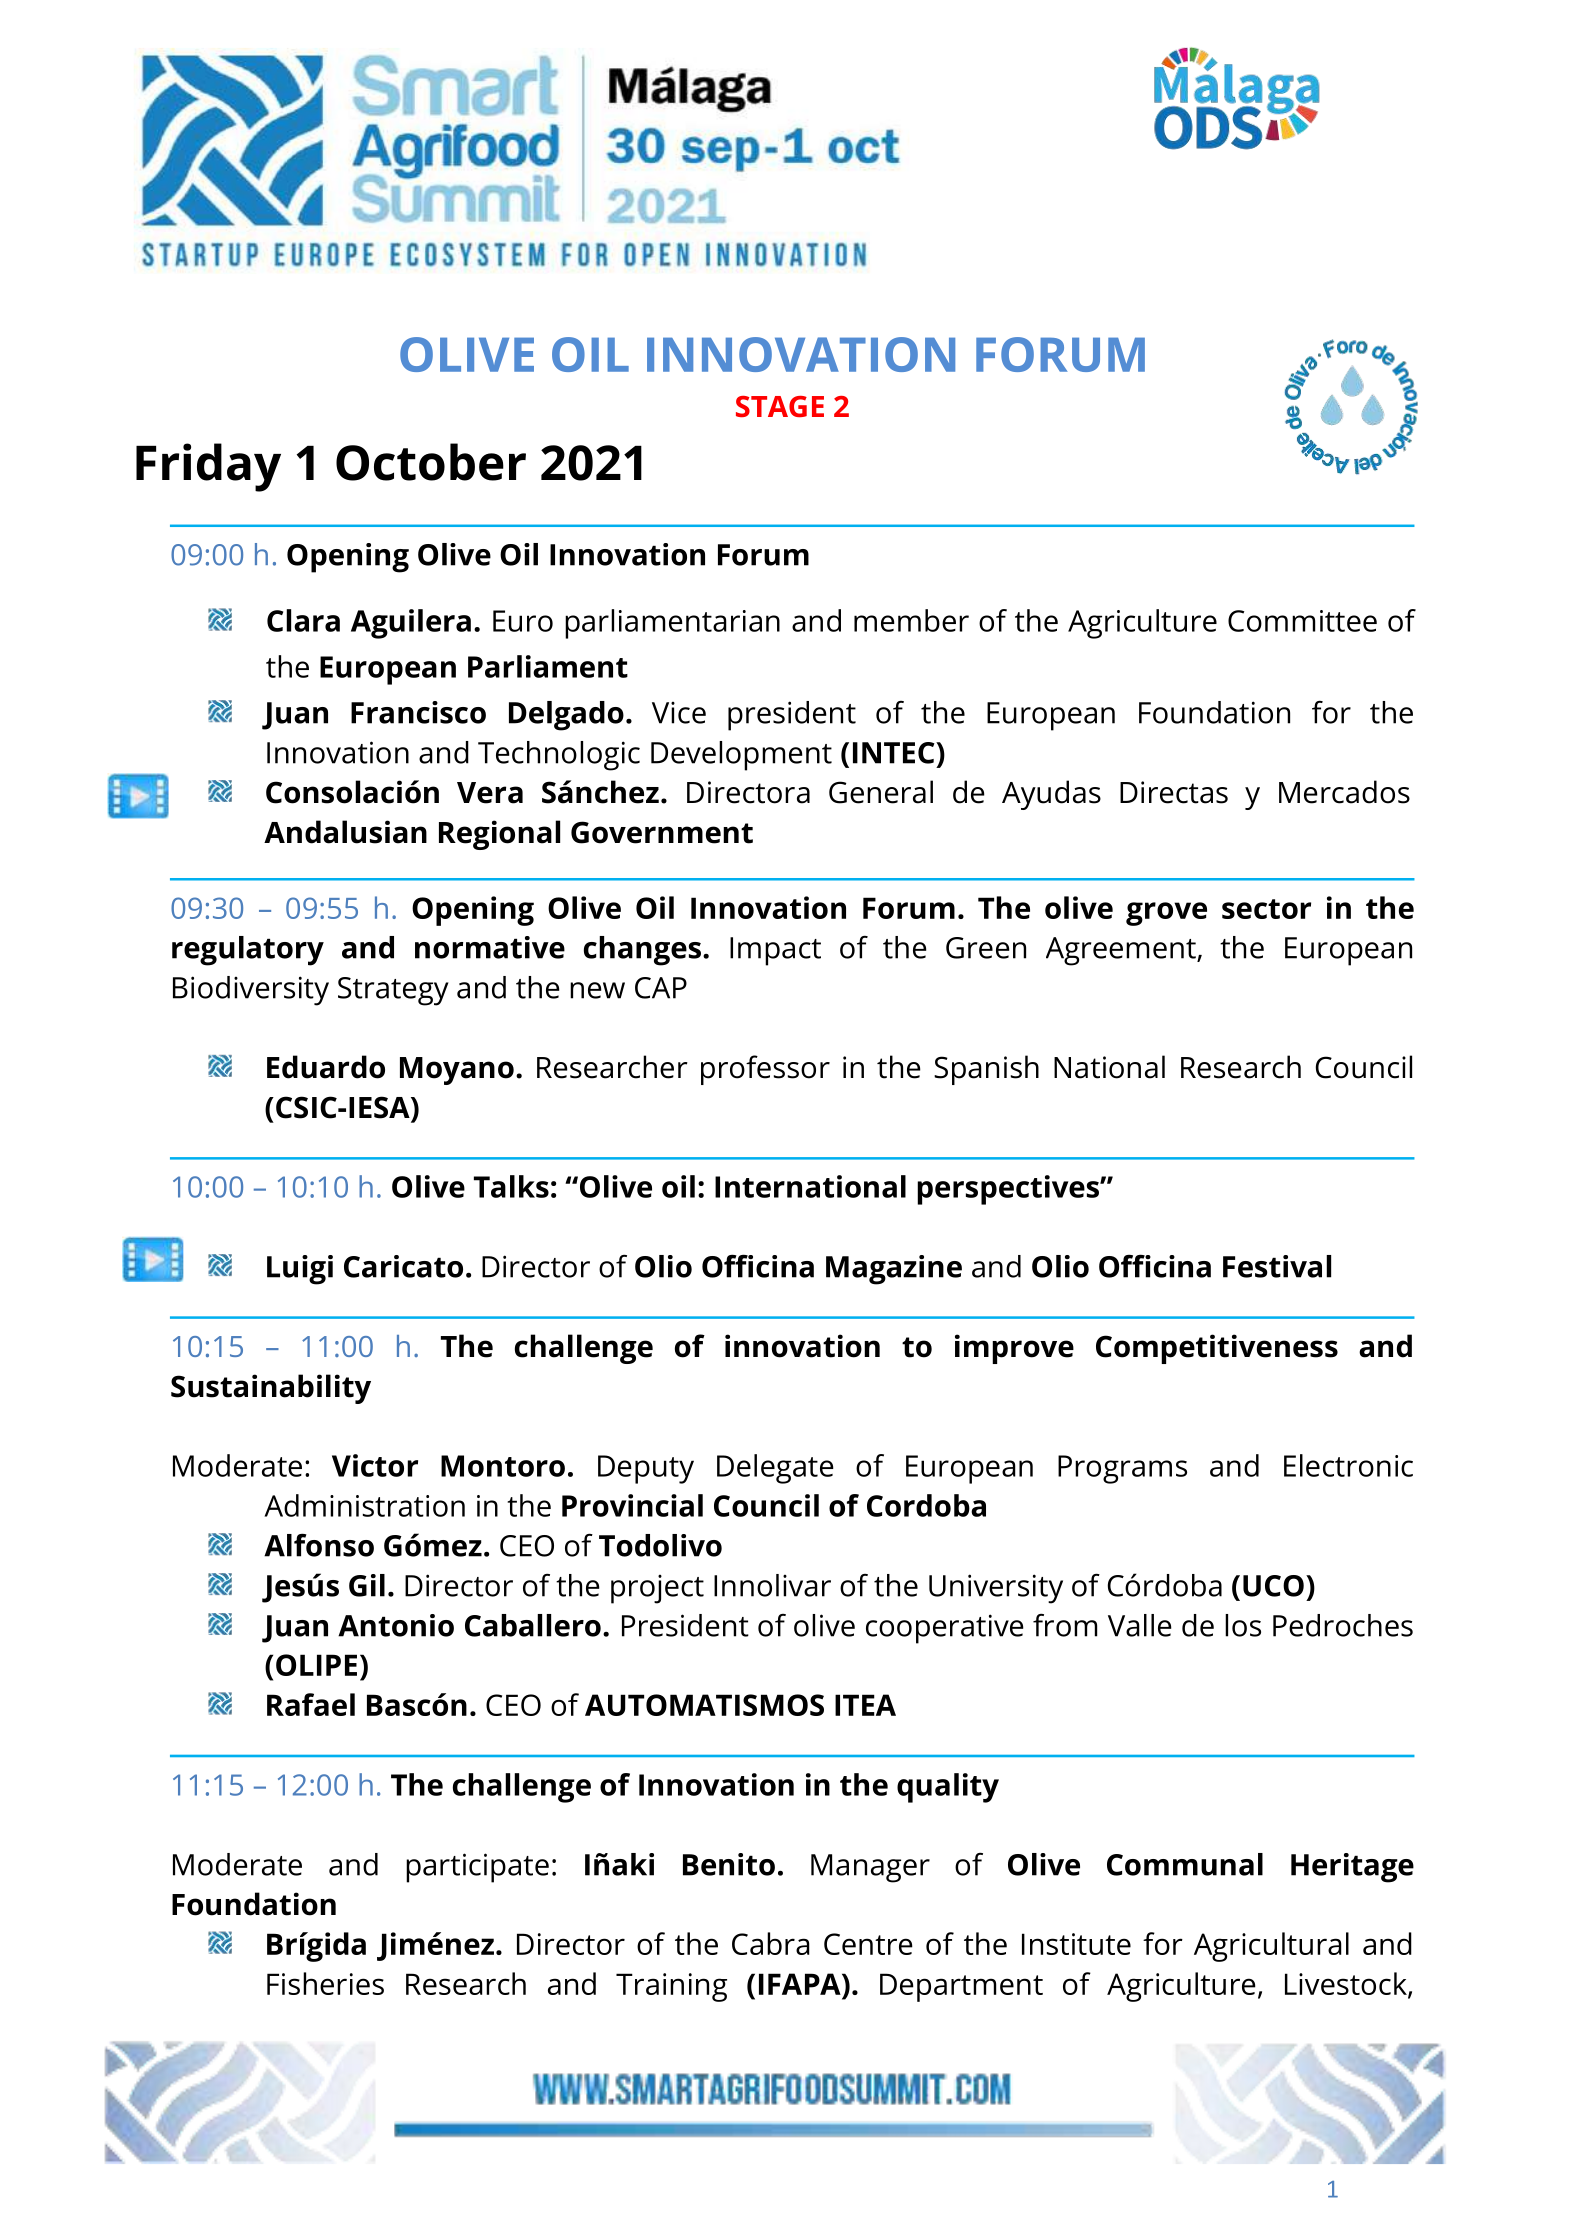 The image size is (1584, 2240). Describe the element at coordinates (1302, 621) in the image. I see `Committee` at that location.
